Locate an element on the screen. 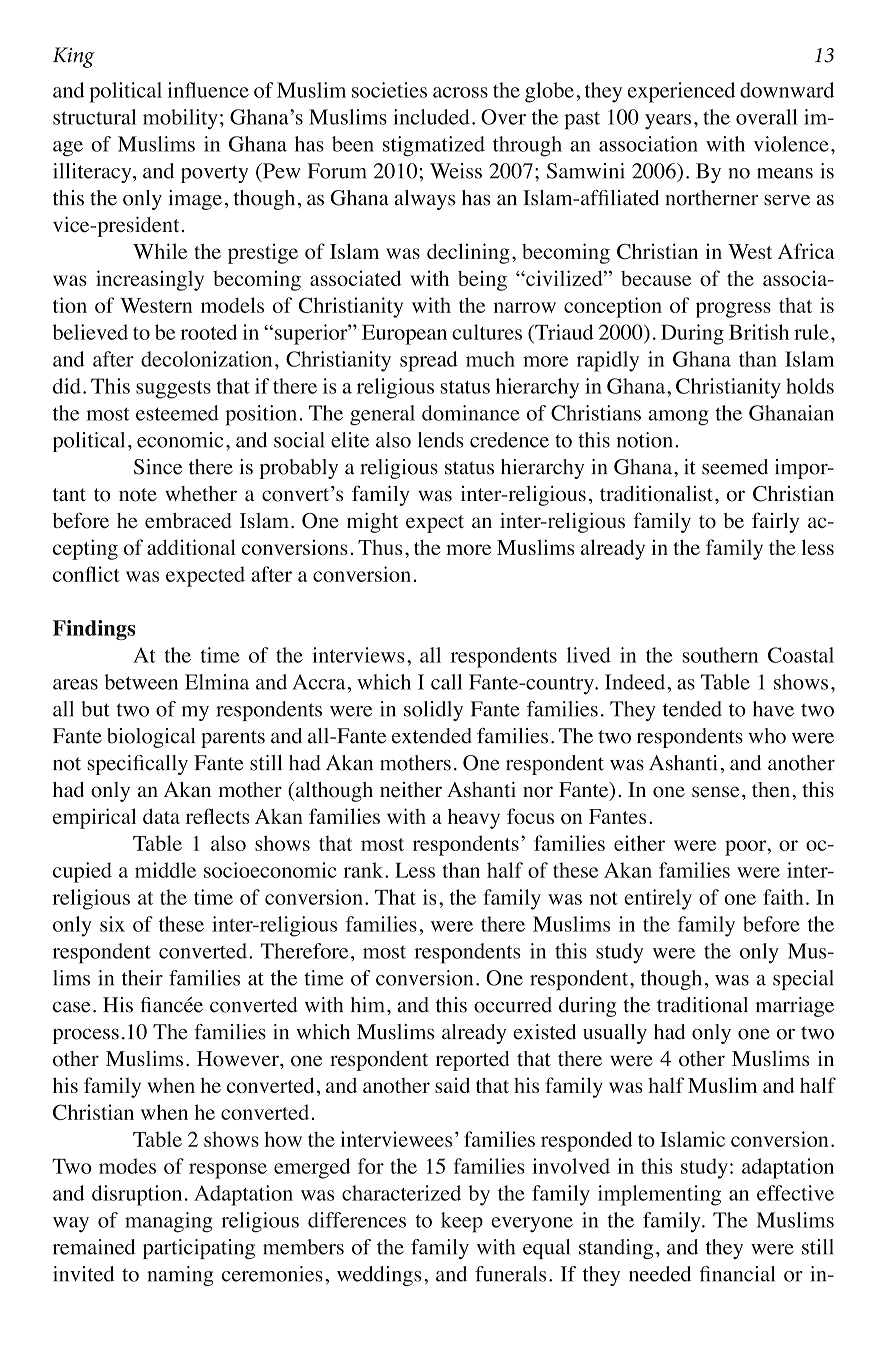 The image size is (887, 1372). him is located at coordinates (368, 1004).
